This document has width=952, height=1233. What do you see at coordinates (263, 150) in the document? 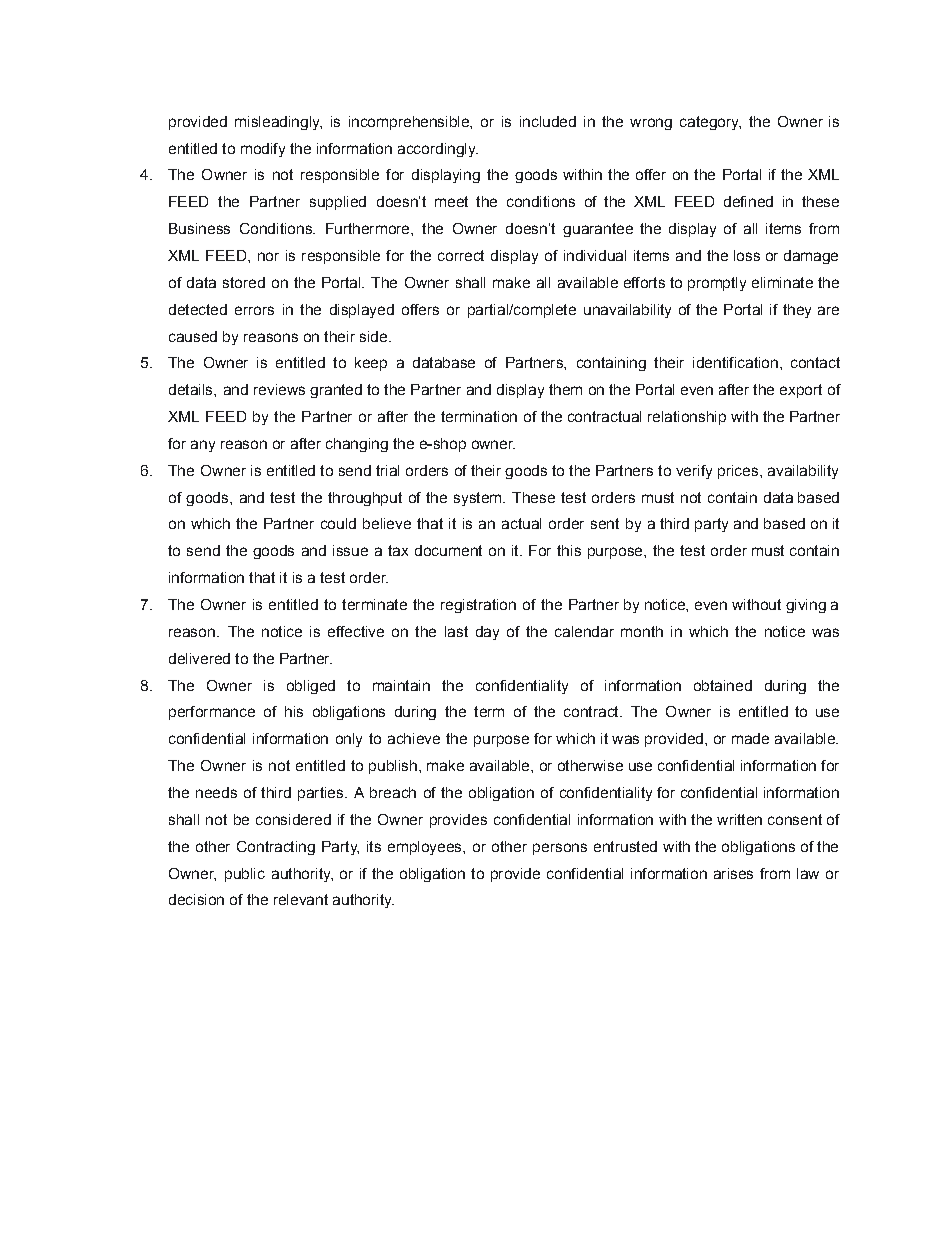
I see `modify` at bounding box center [263, 150].
